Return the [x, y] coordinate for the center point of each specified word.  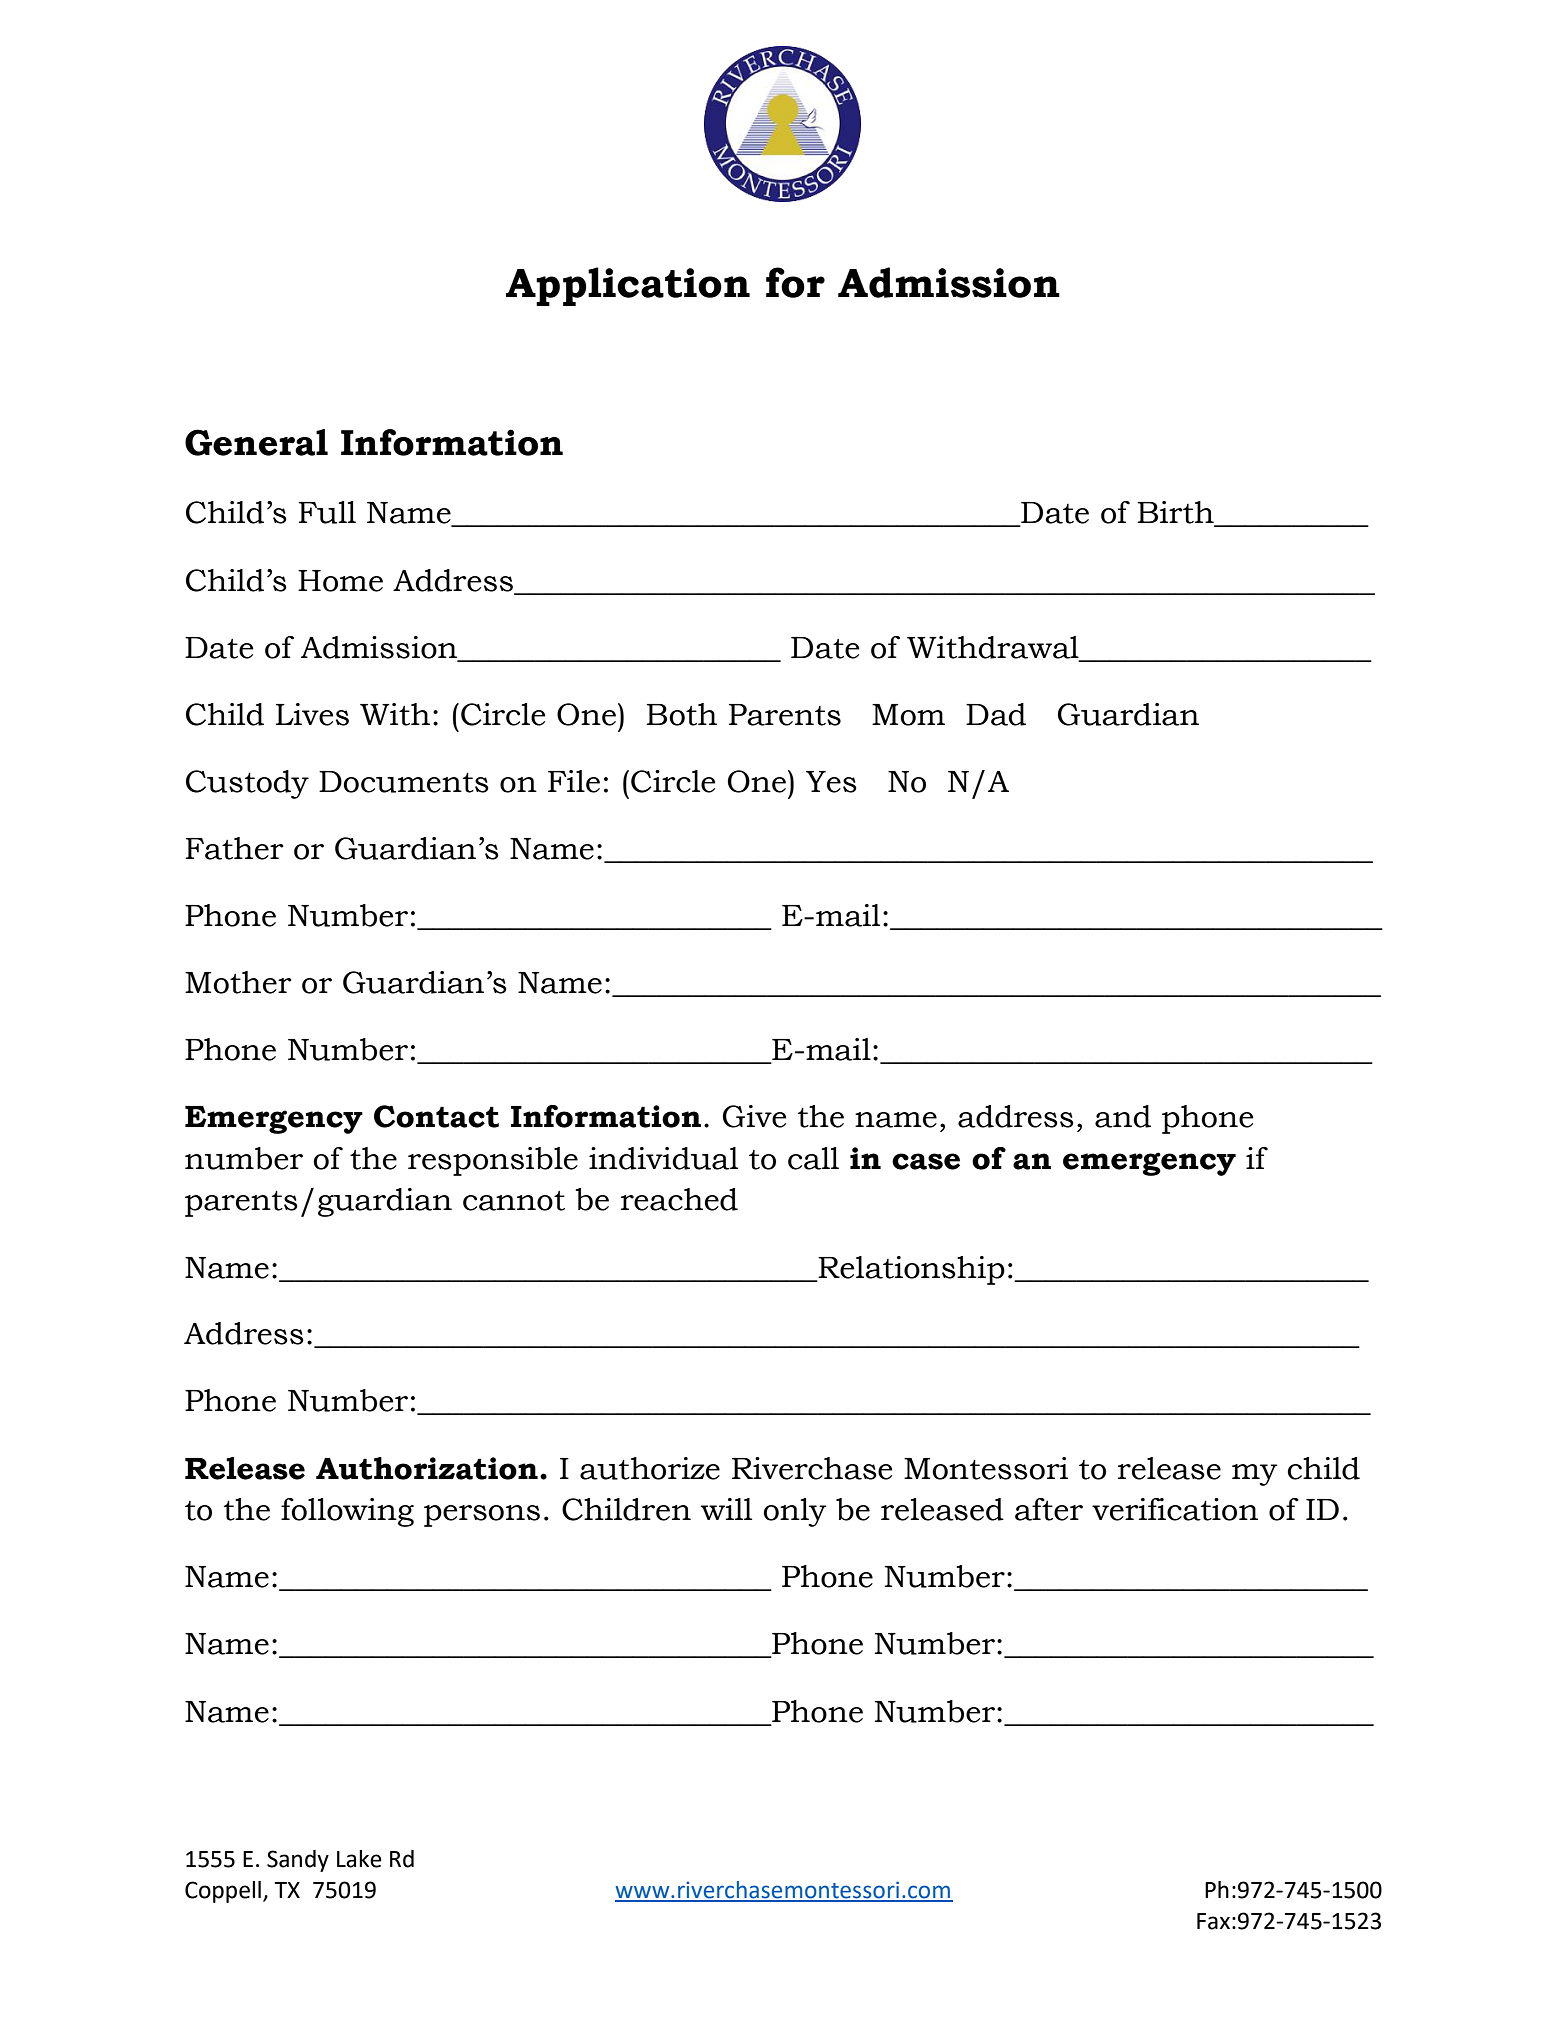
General [256, 442]
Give [755, 1116]
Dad [996, 714]
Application [628, 286]
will [726, 1509]
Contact [436, 1116]
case [926, 1161]
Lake [359, 1859]
